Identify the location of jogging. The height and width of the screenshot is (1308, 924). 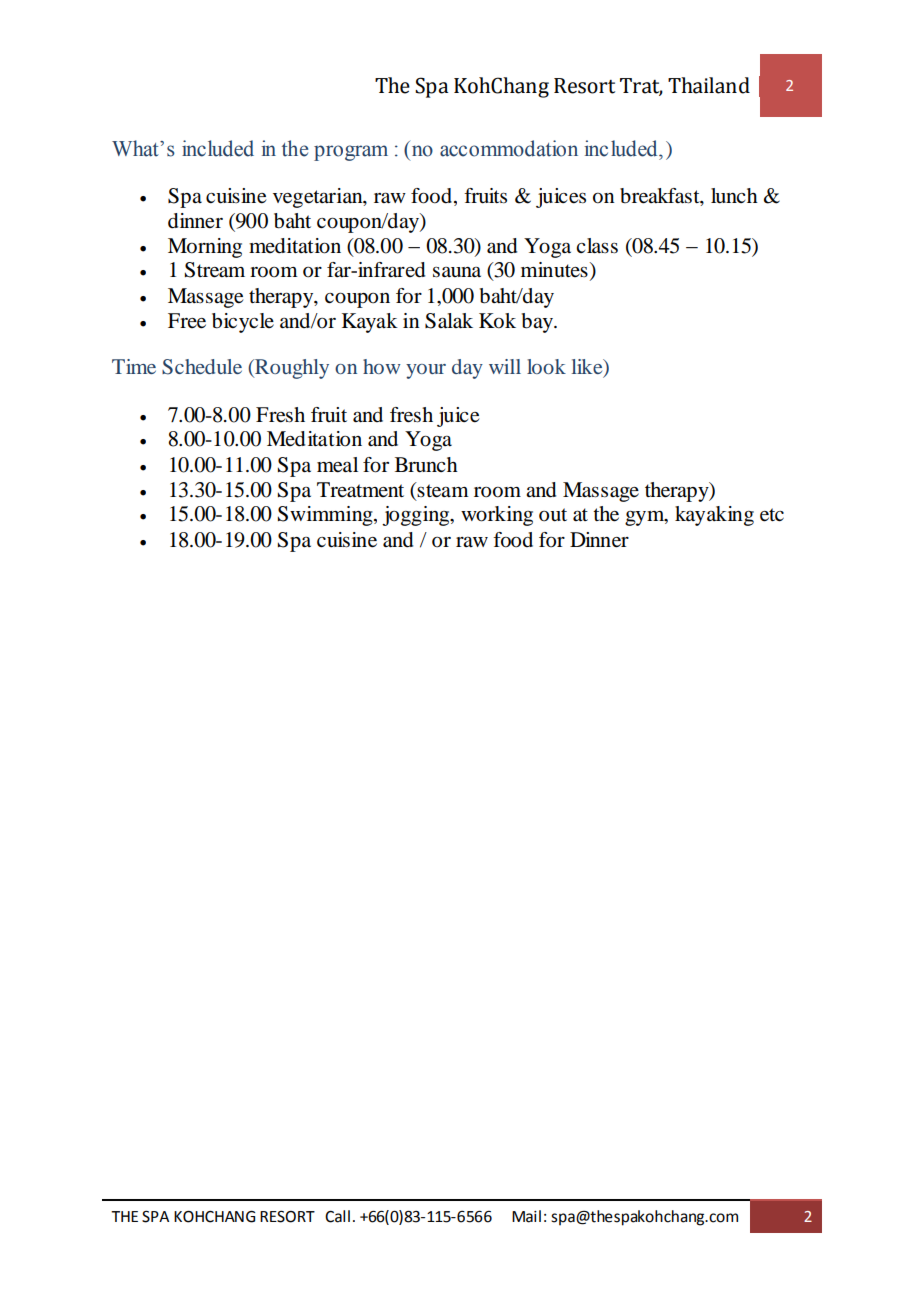
(417, 516).
